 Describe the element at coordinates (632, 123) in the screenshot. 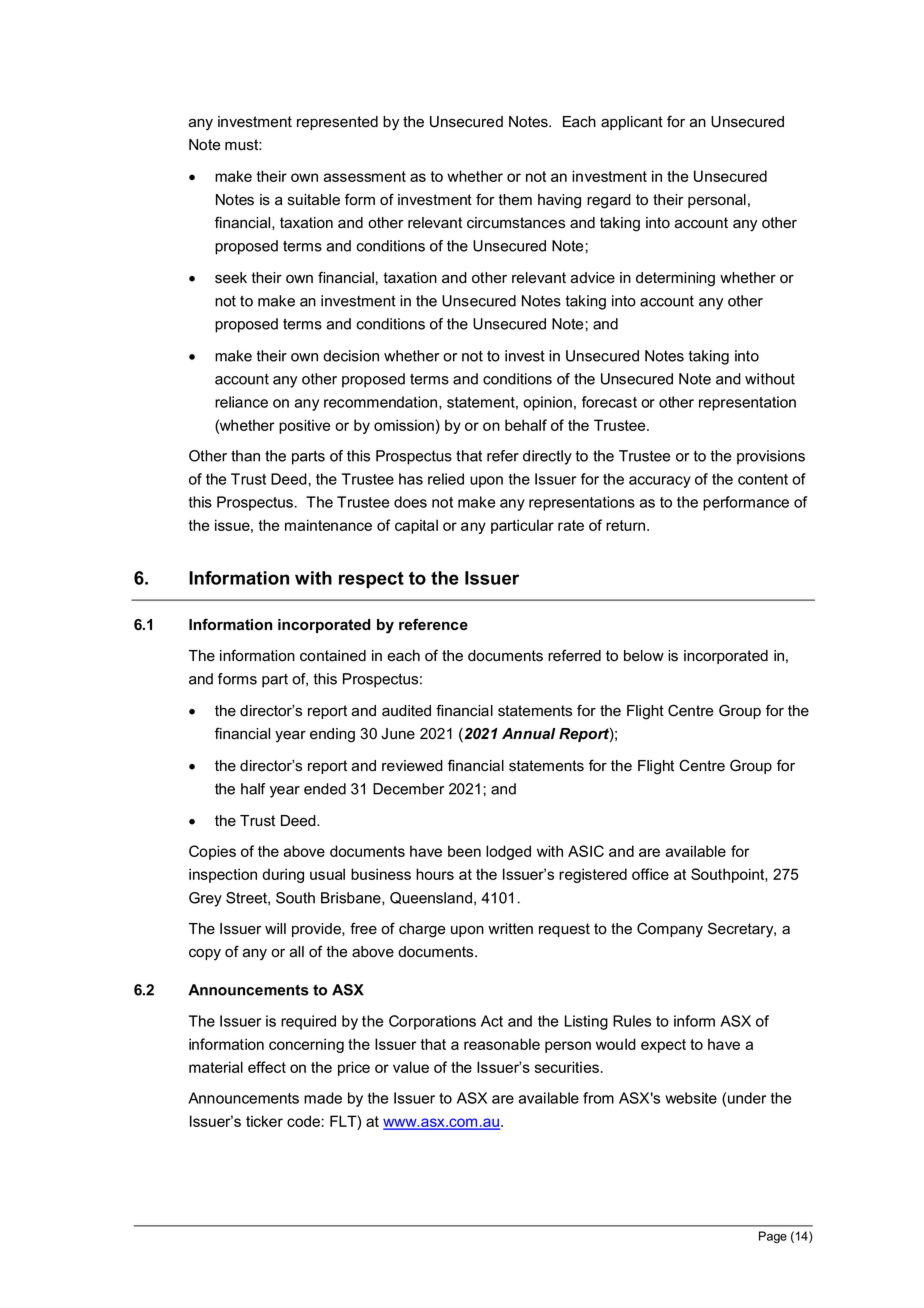

I see `applicant` at that location.
